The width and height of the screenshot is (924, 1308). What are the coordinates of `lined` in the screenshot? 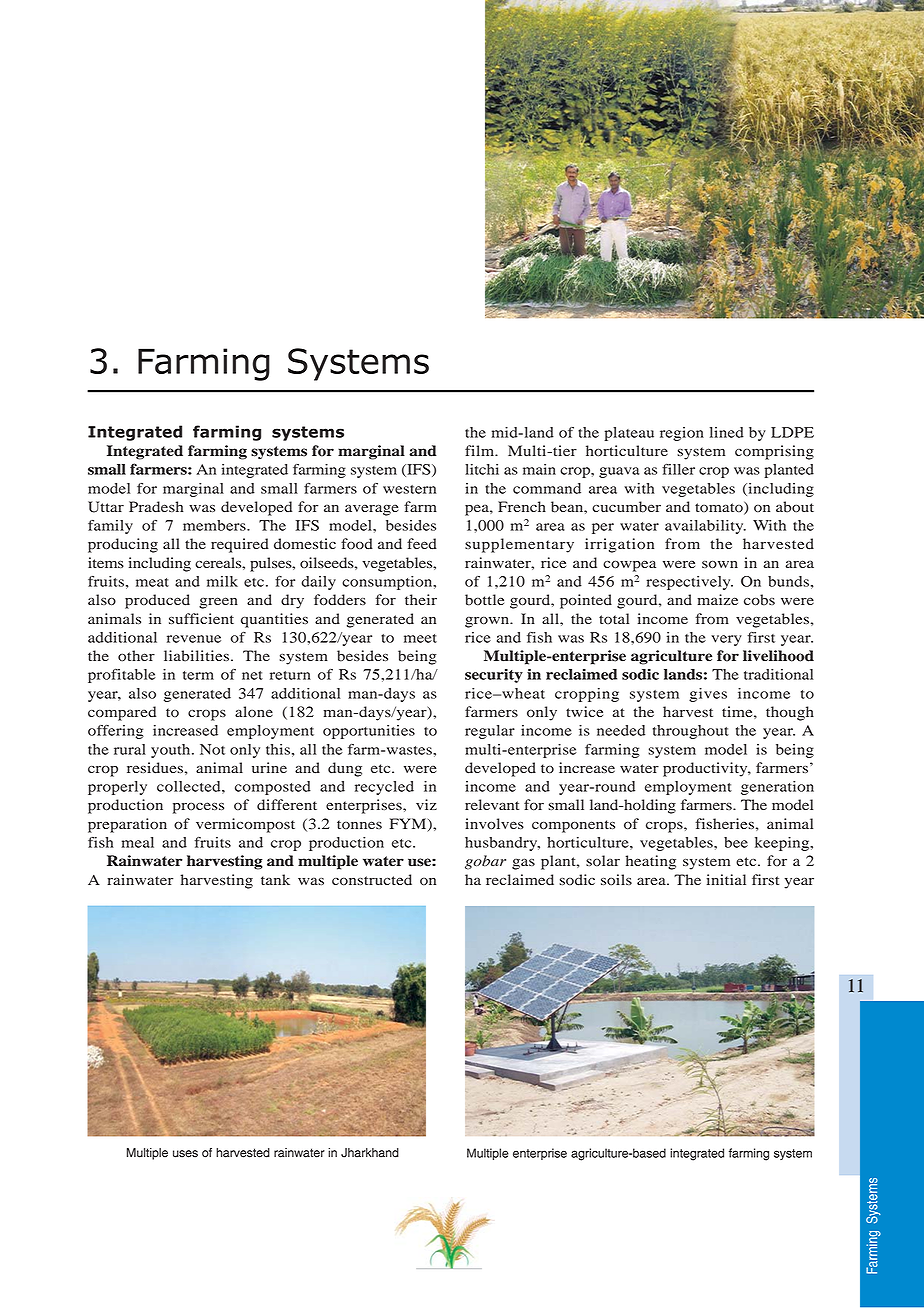 It's located at (727, 432).
